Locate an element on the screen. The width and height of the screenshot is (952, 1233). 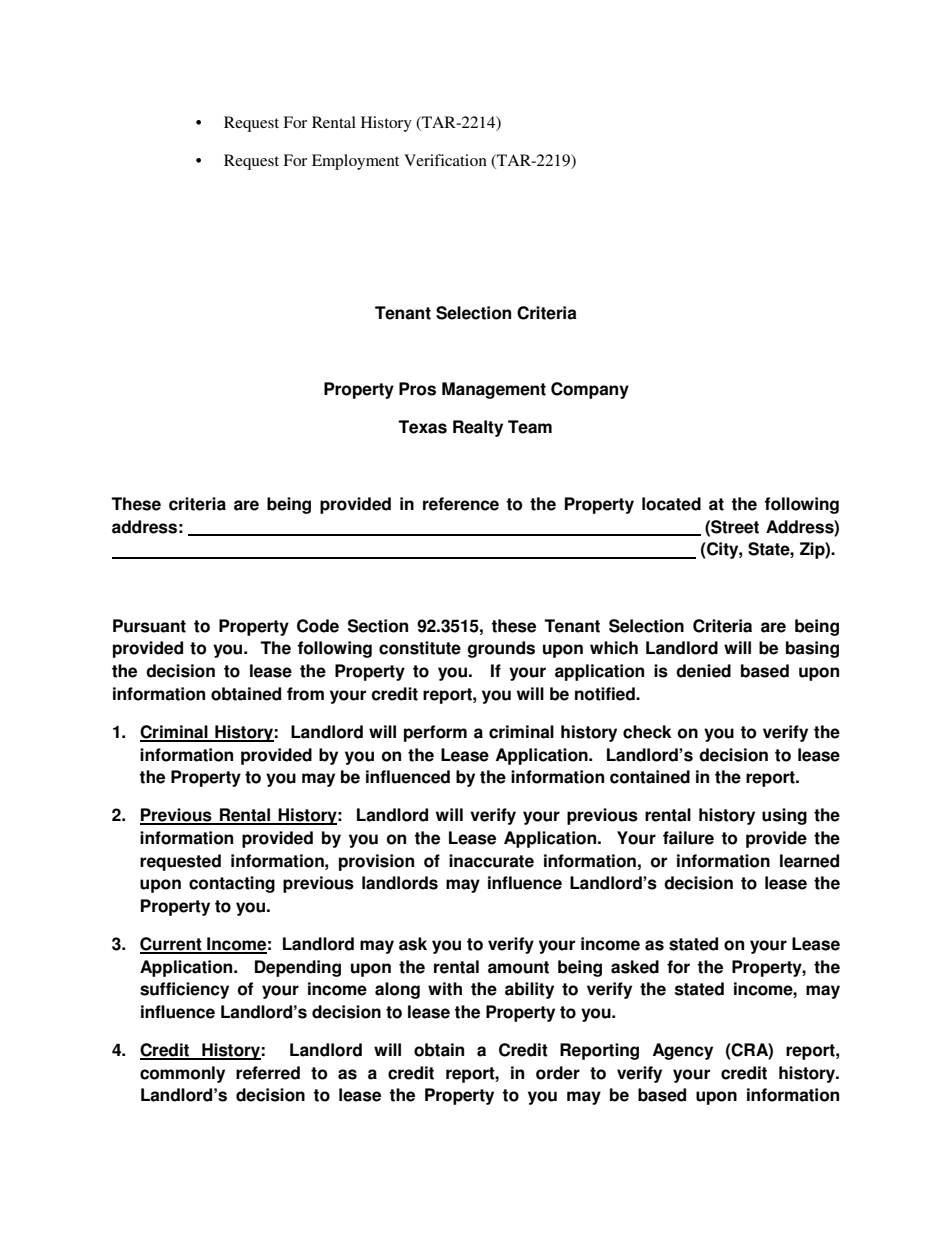
from is located at coordinates (305, 694).
